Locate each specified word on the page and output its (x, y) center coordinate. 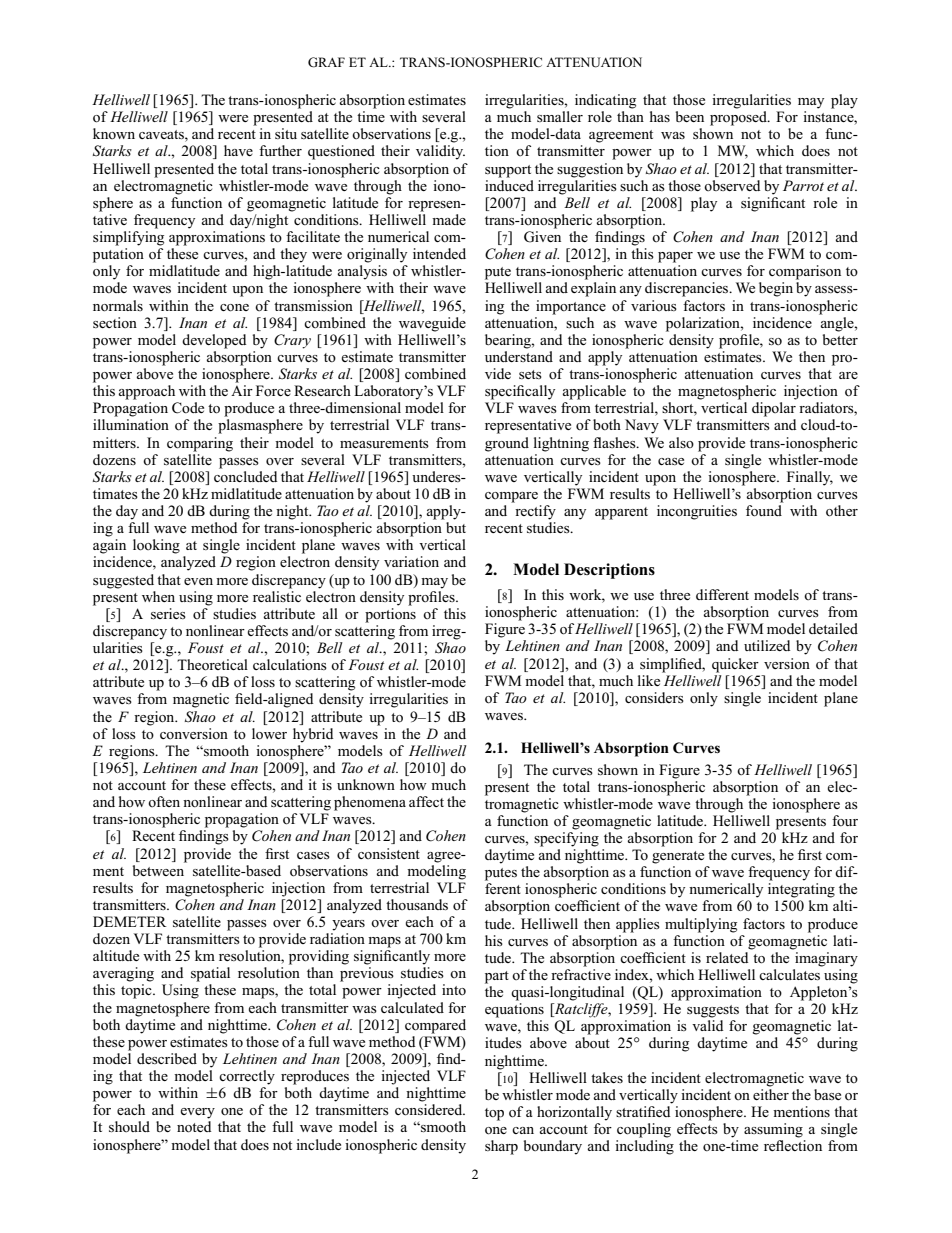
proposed (739, 118)
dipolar (774, 409)
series (168, 613)
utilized (767, 645)
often (164, 801)
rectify (535, 512)
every (197, 1113)
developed (214, 341)
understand (519, 356)
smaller (560, 116)
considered (430, 1110)
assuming (773, 1130)
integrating (801, 890)
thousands (417, 904)
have (238, 150)
